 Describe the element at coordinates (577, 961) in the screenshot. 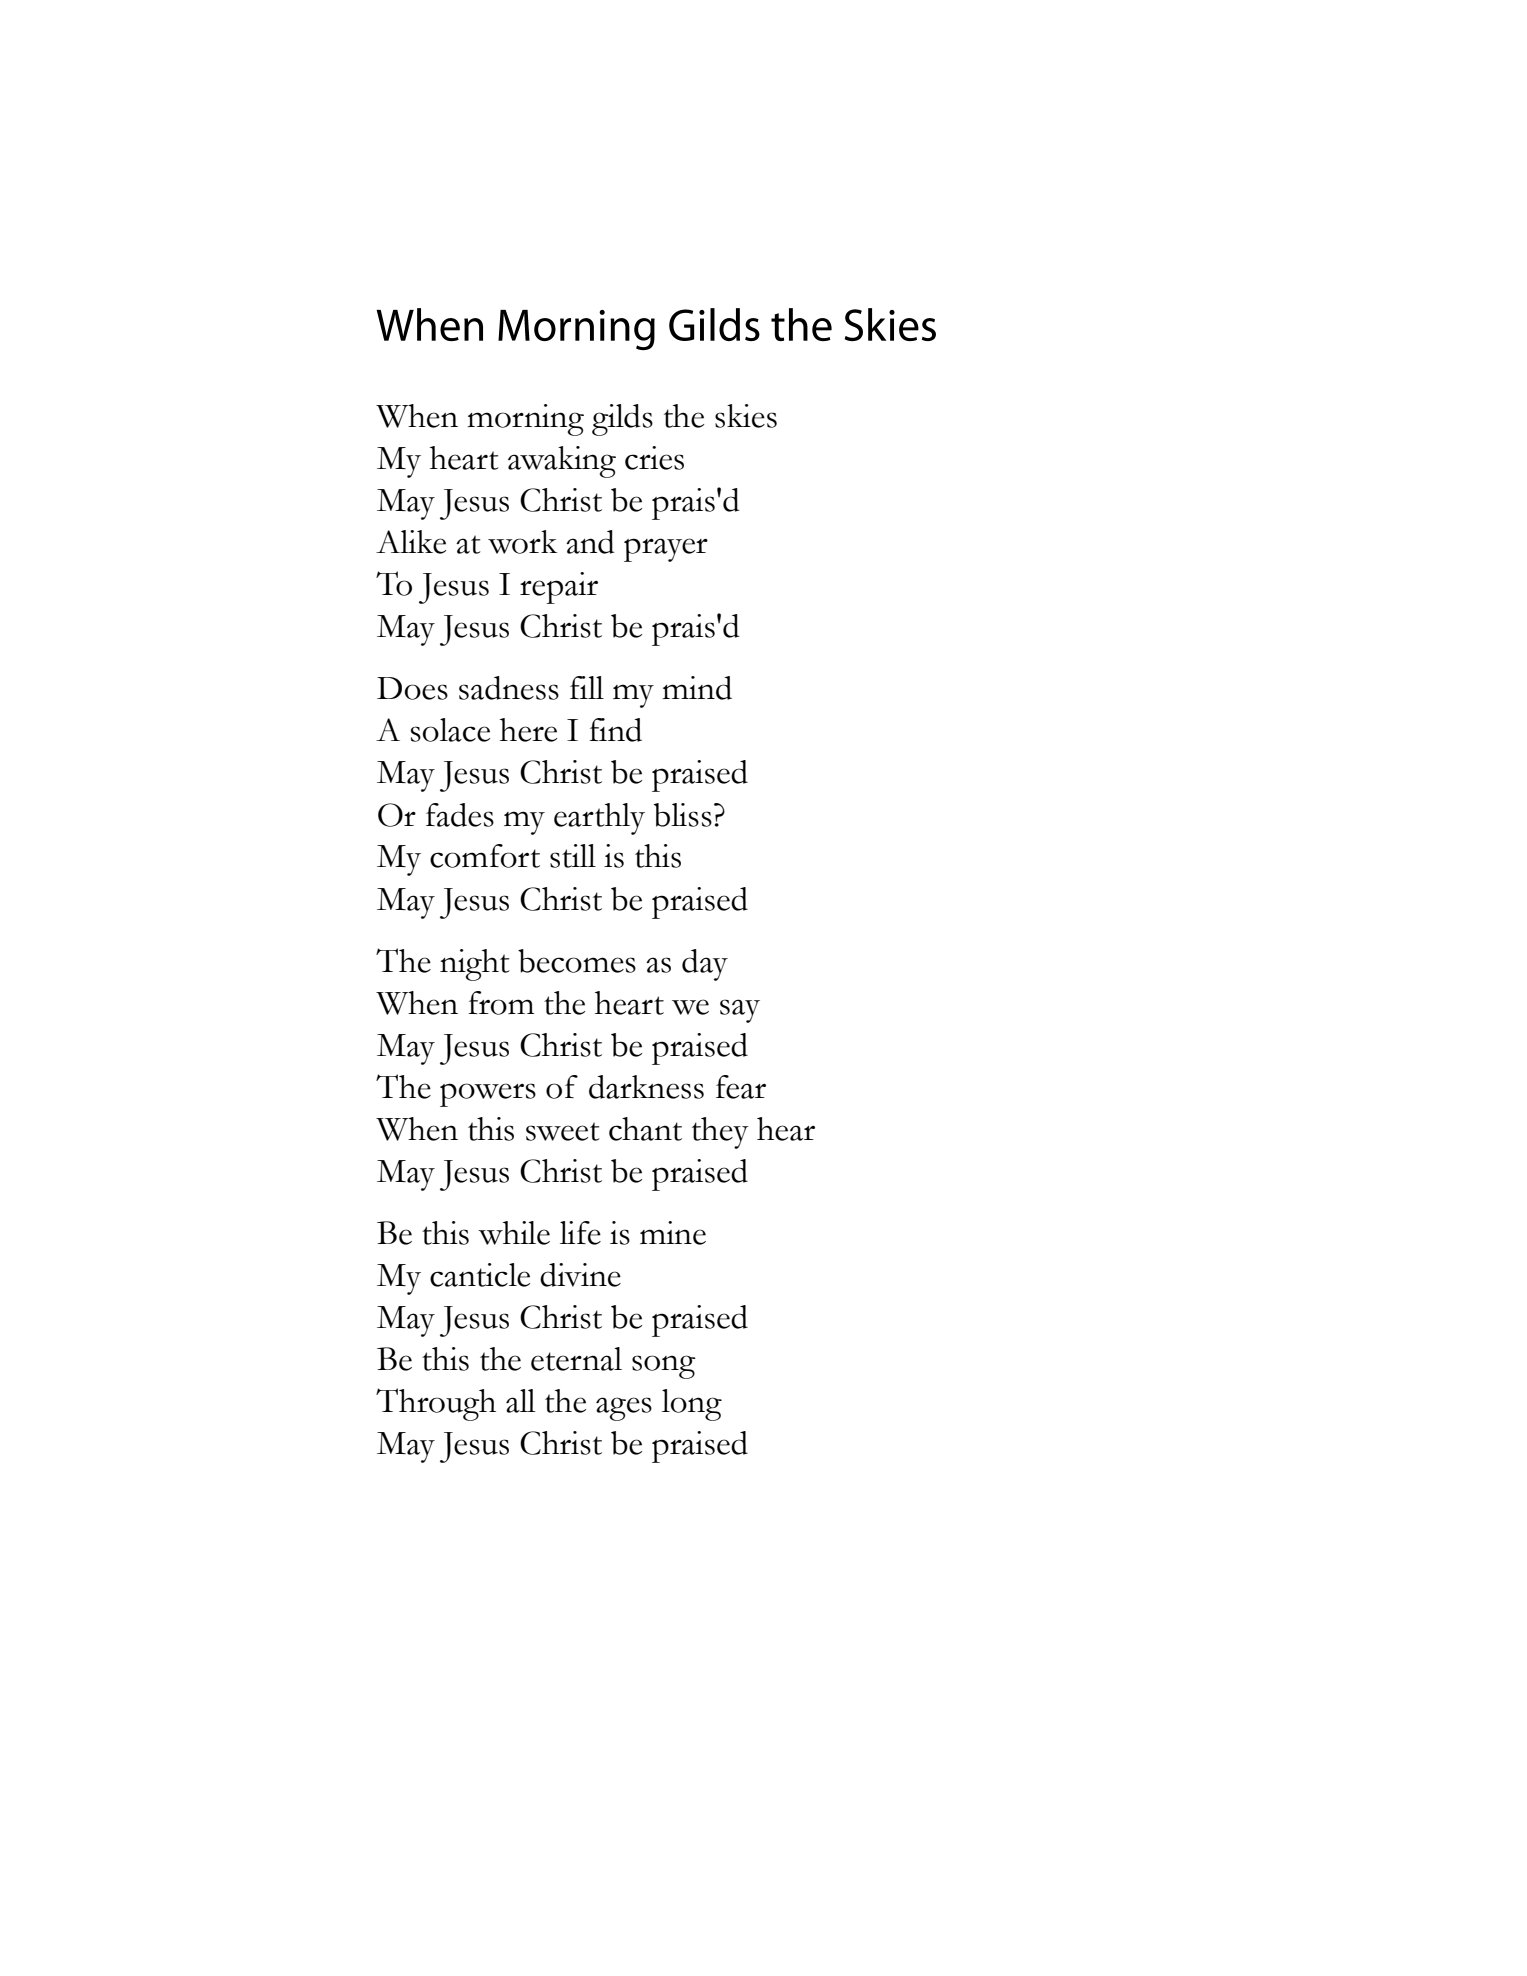

I see `becomes` at that location.
